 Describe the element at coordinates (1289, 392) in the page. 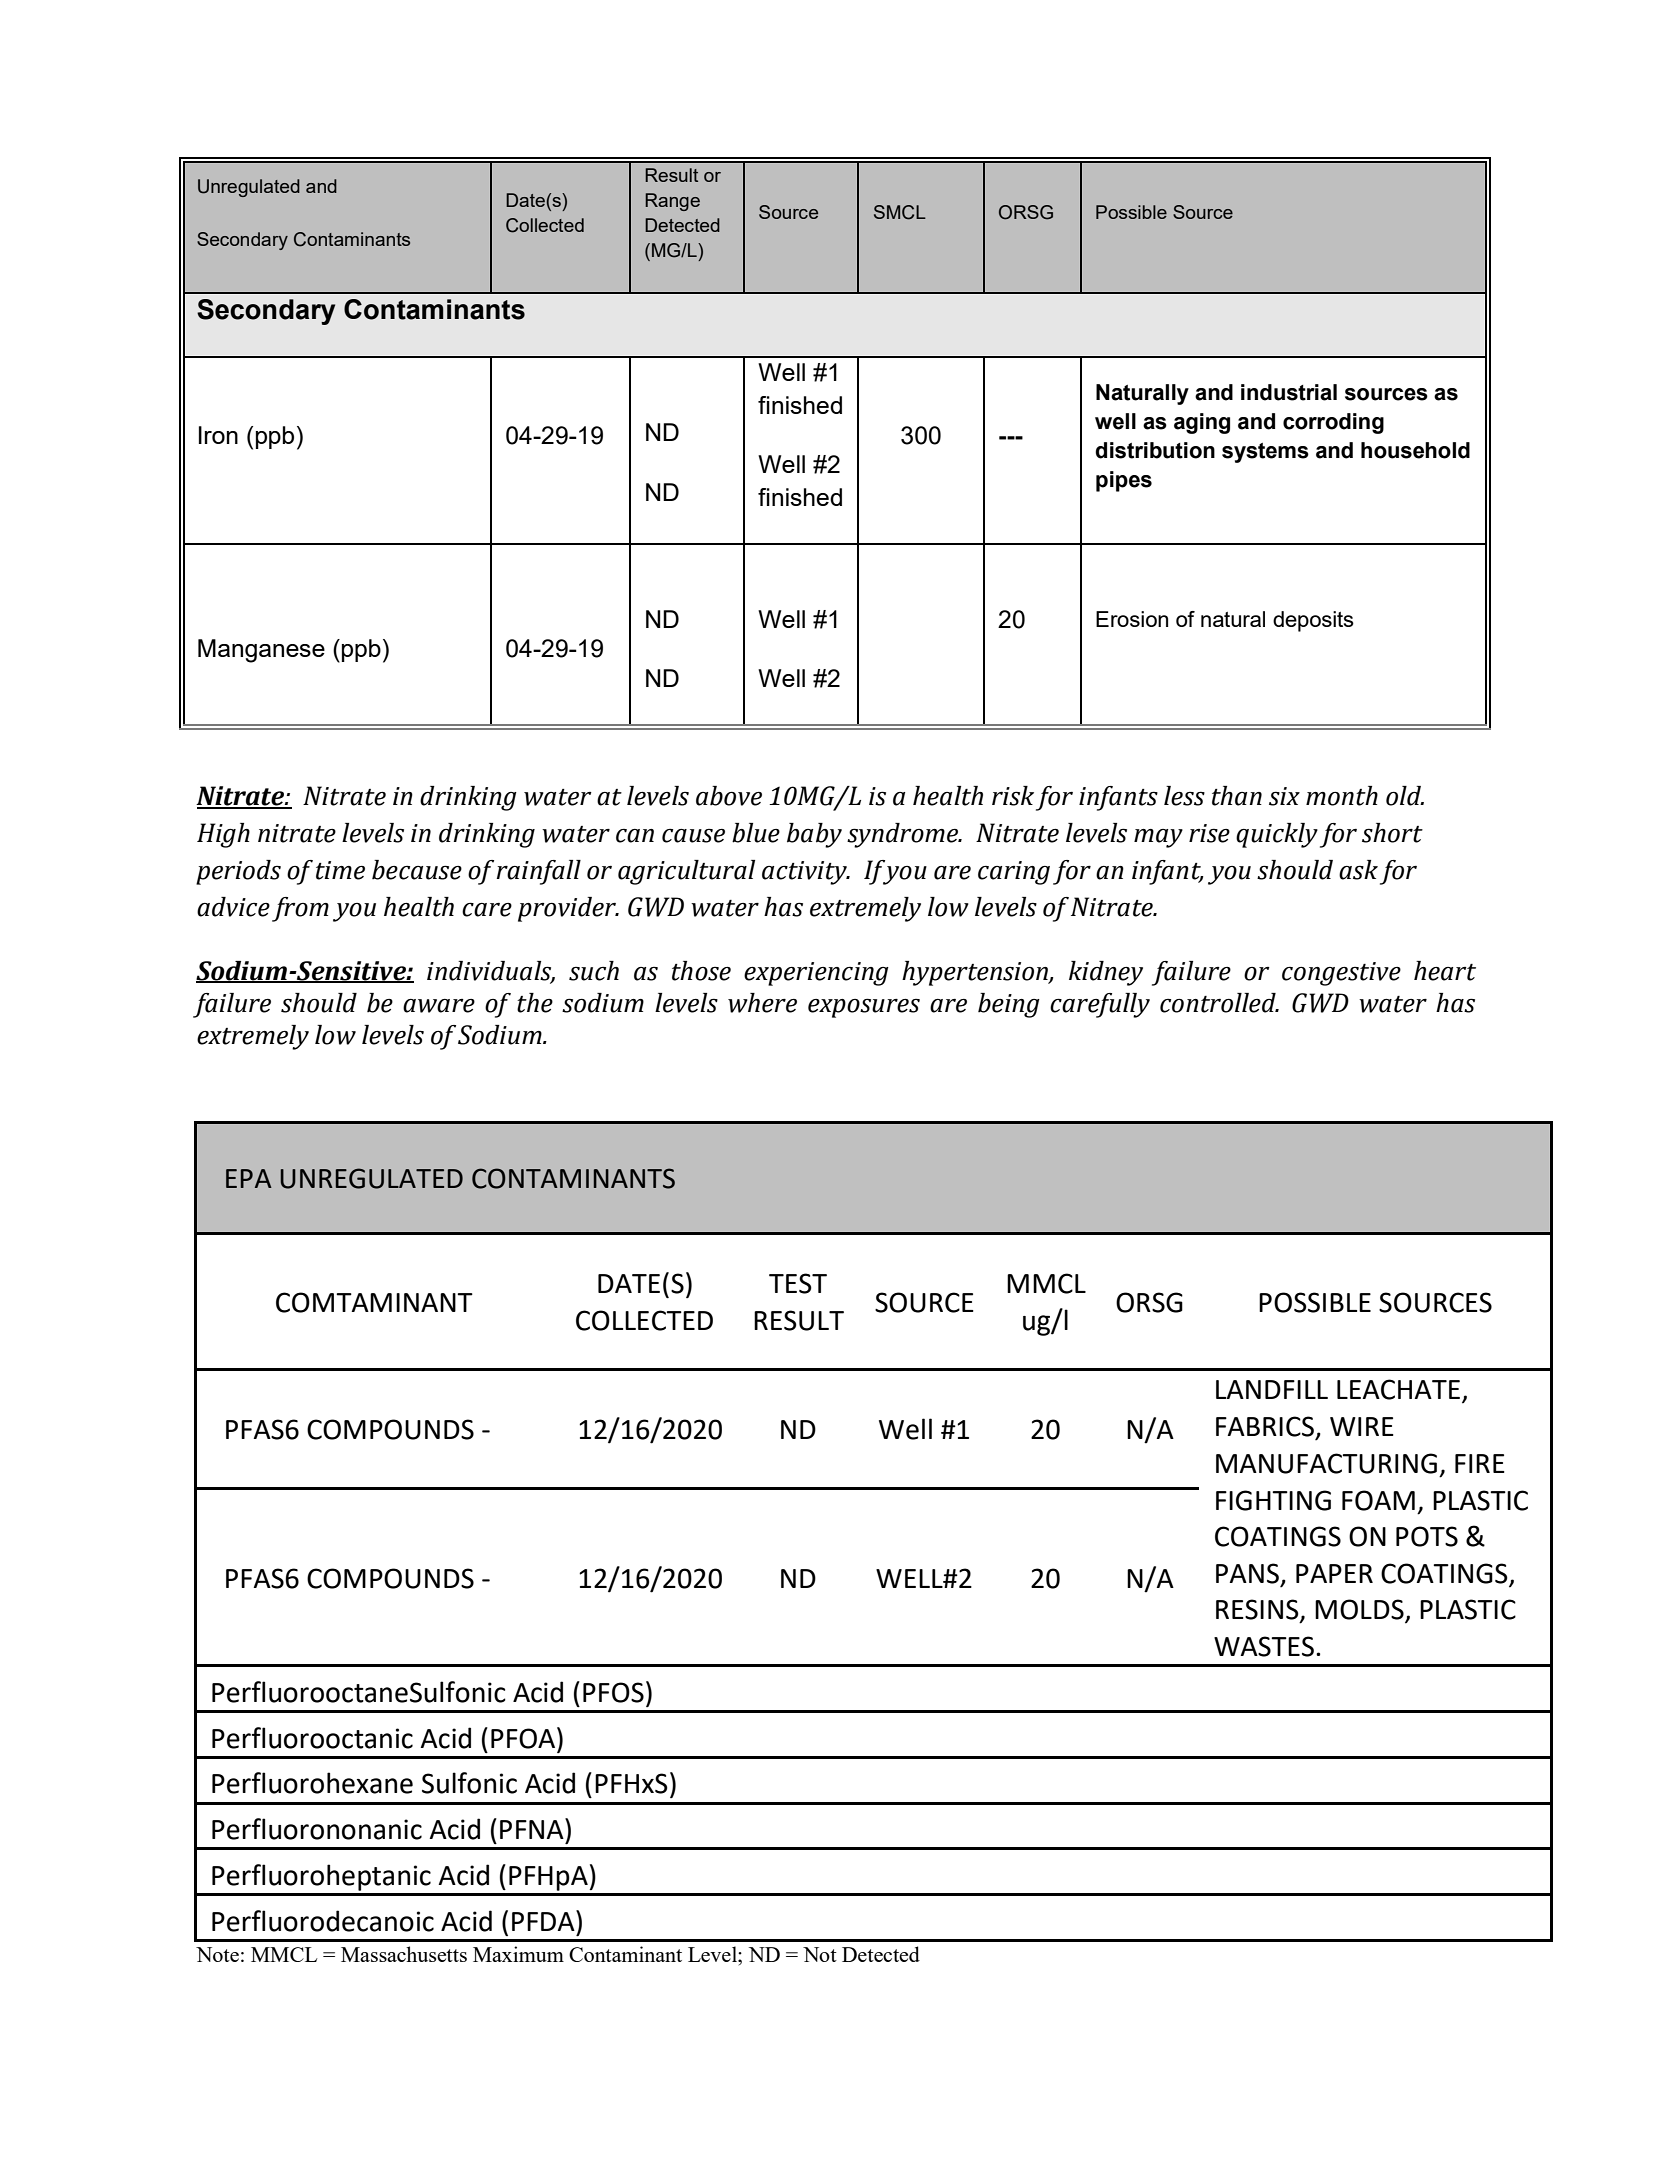

I see `industrial` at that location.
